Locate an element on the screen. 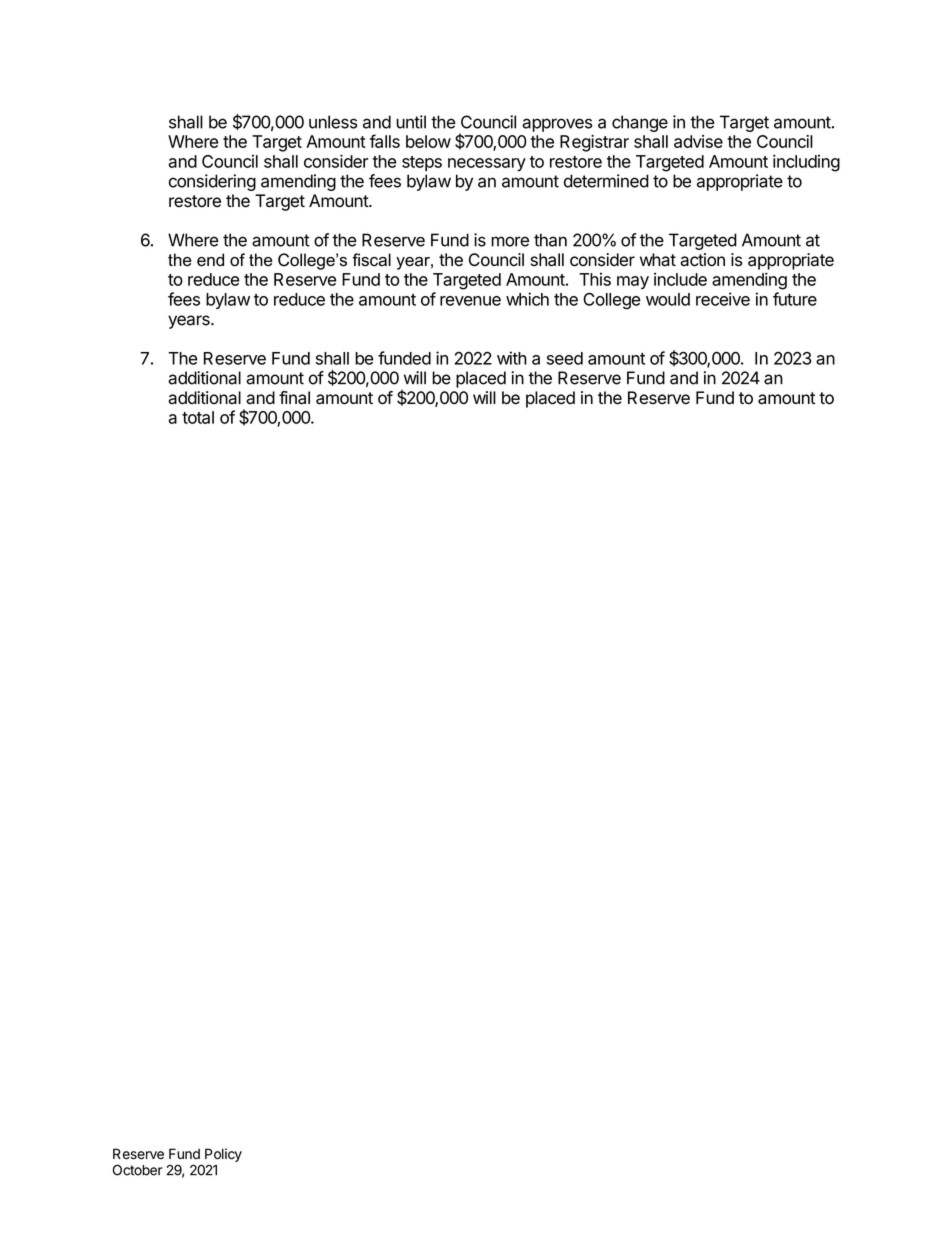  would is located at coordinates (668, 299).
